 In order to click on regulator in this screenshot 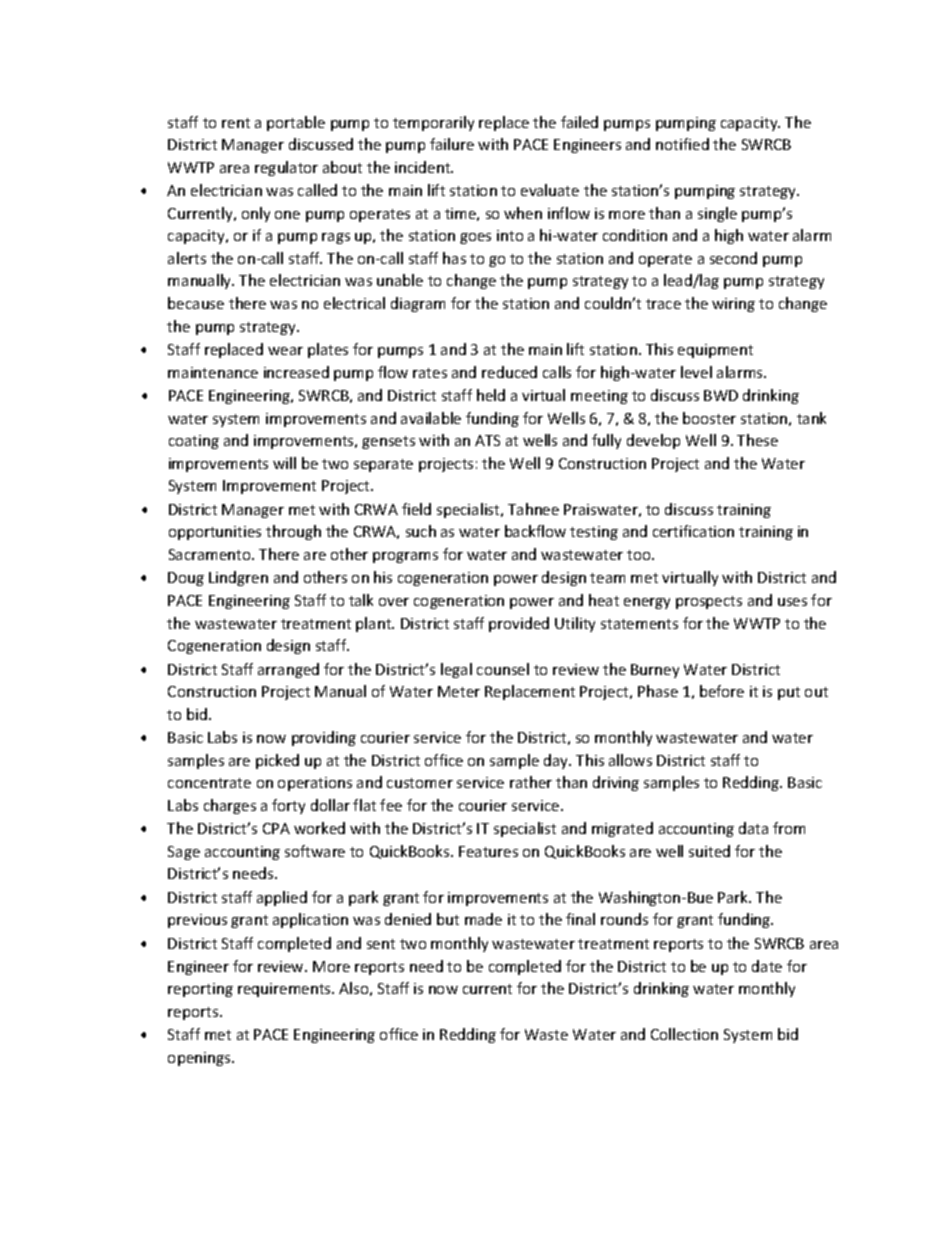, I will do `click(286, 168)`.
